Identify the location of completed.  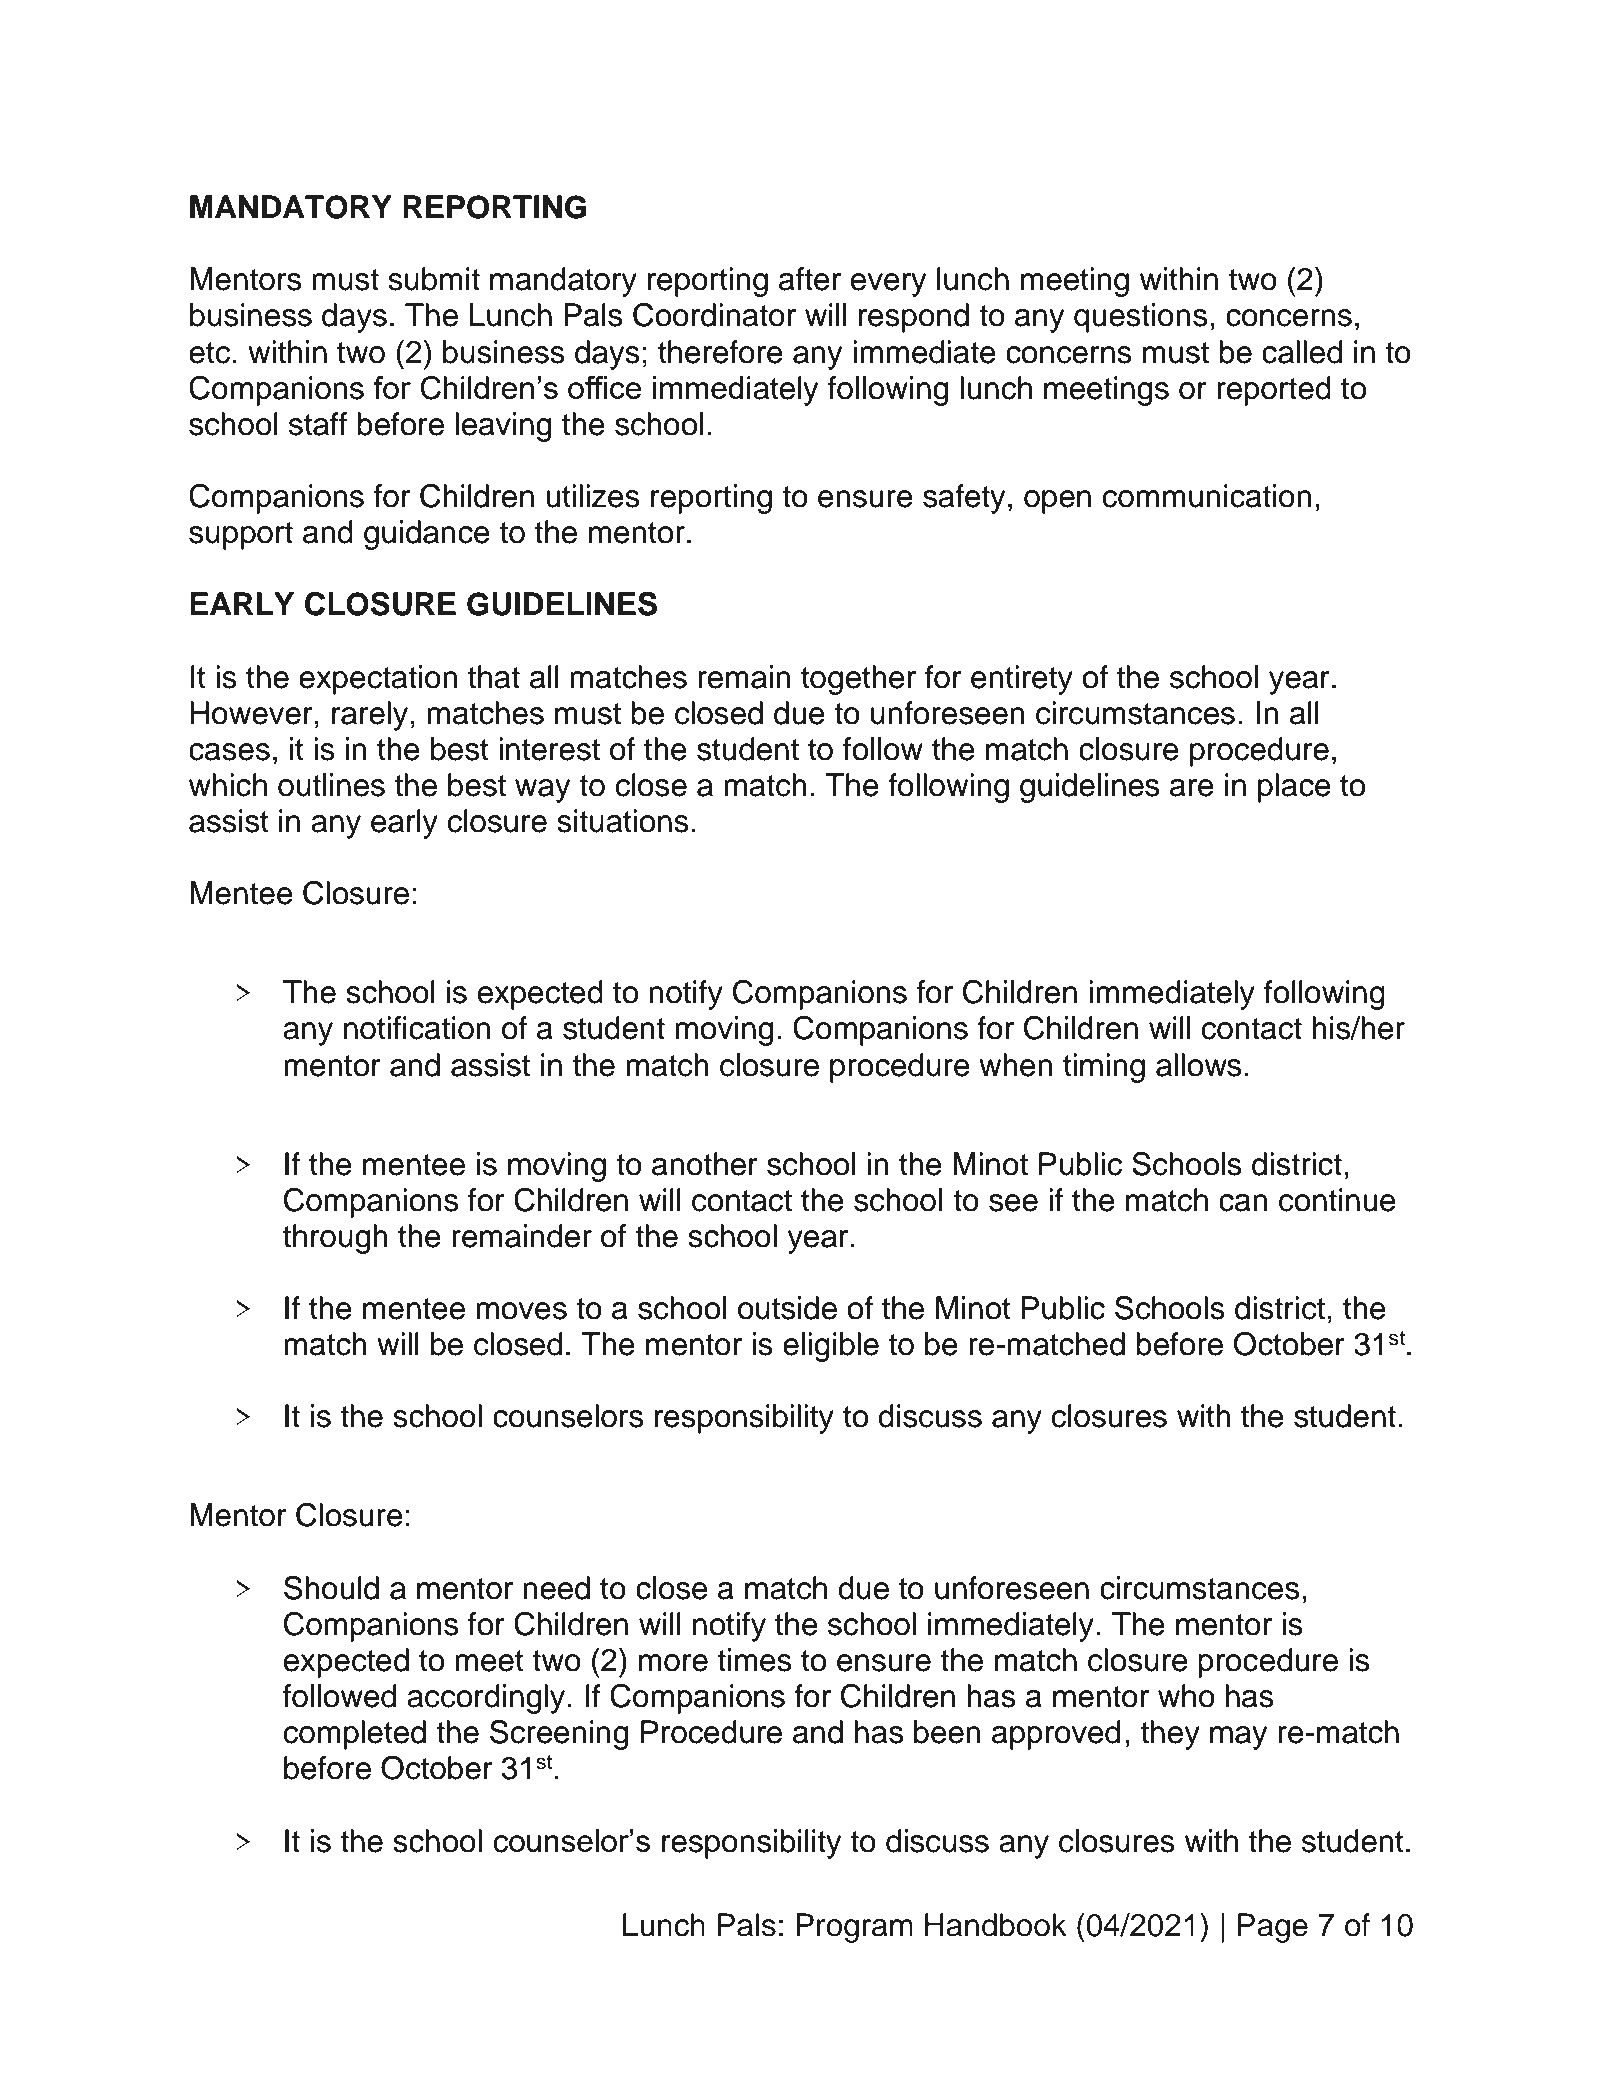
(354, 1735).
